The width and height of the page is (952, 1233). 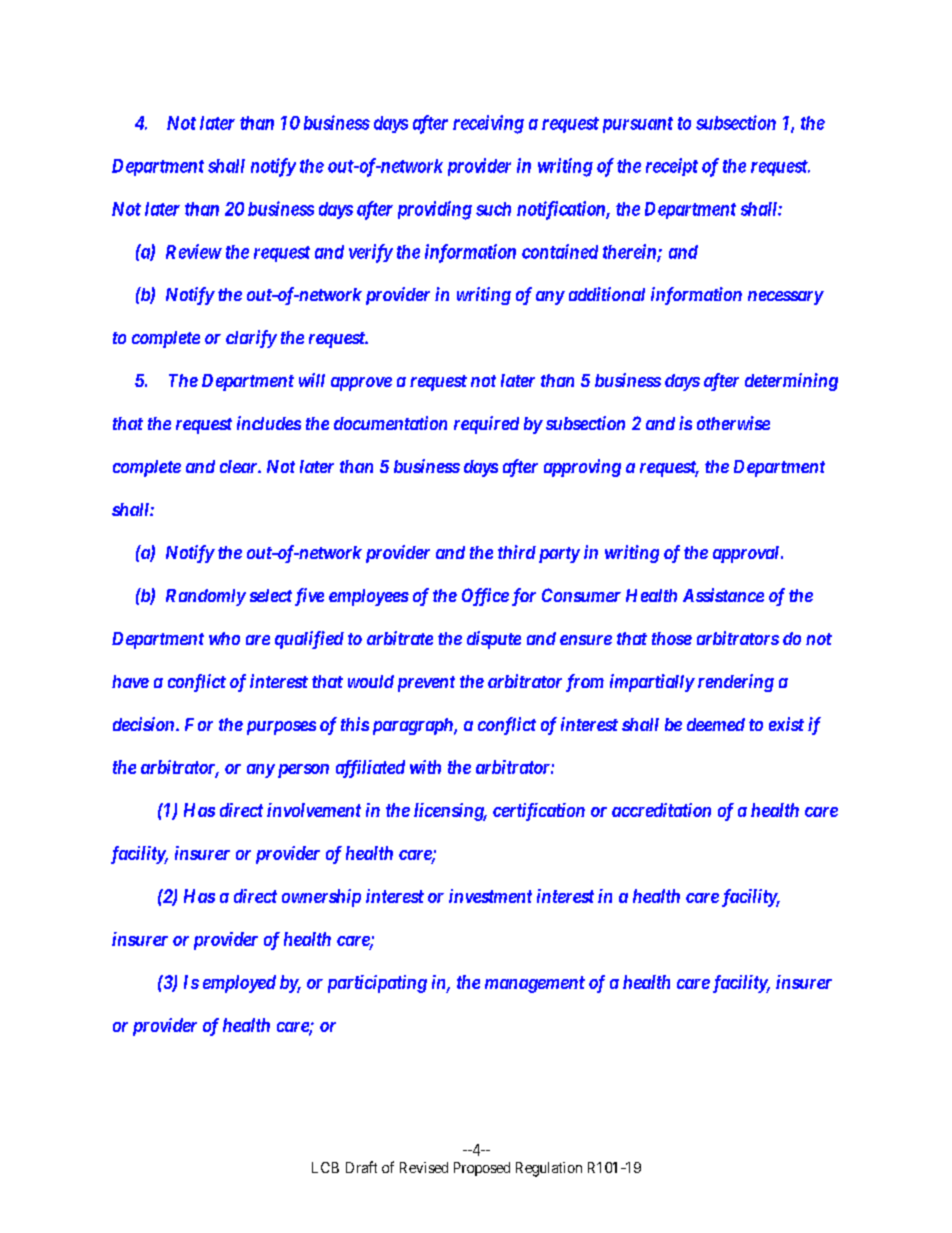 What do you see at coordinates (672, 167) in the page?
I see `receipt` at bounding box center [672, 167].
